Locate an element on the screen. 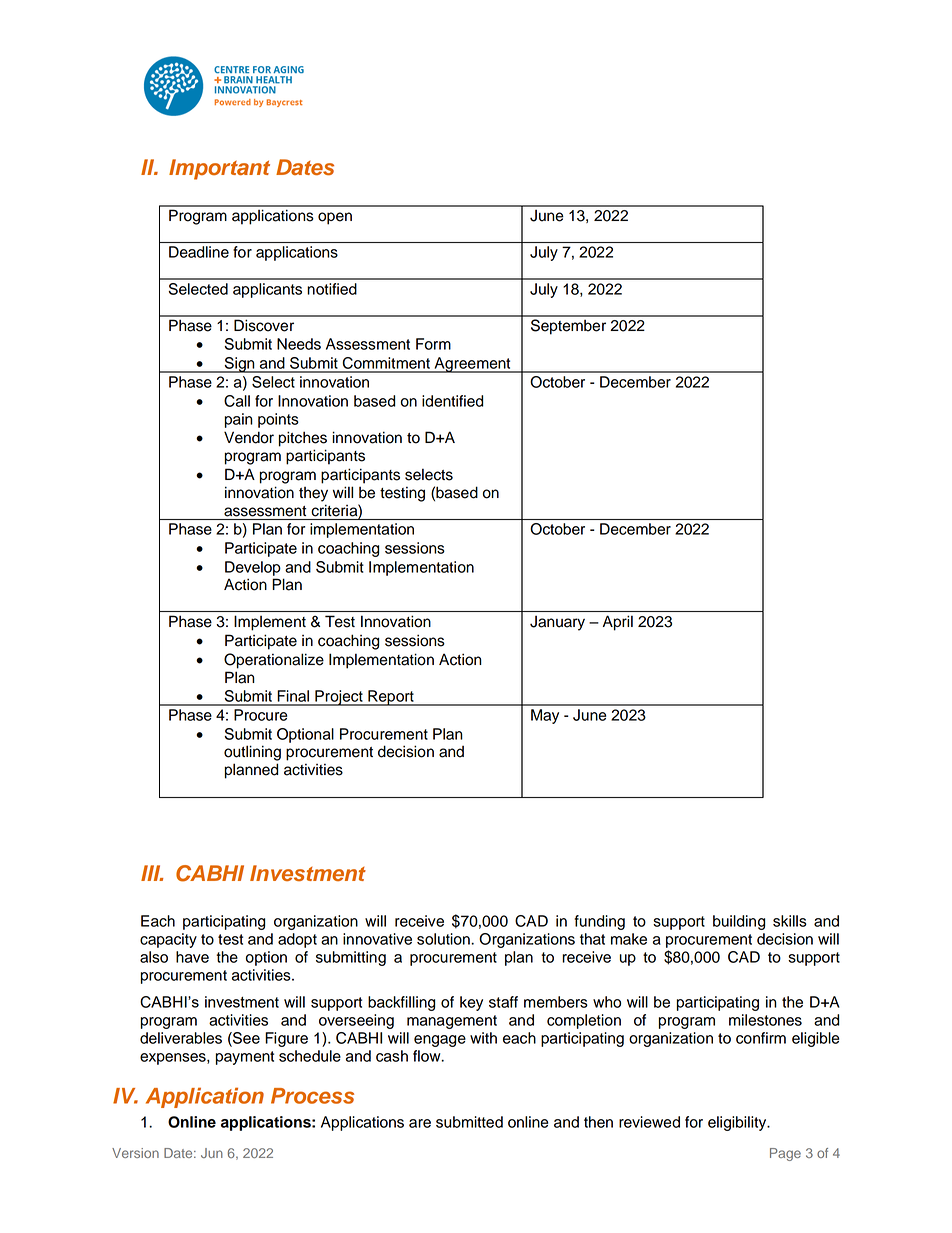 The width and height of the screenshot is (952, 1233). Version is located at coordinates (135, 1153).
